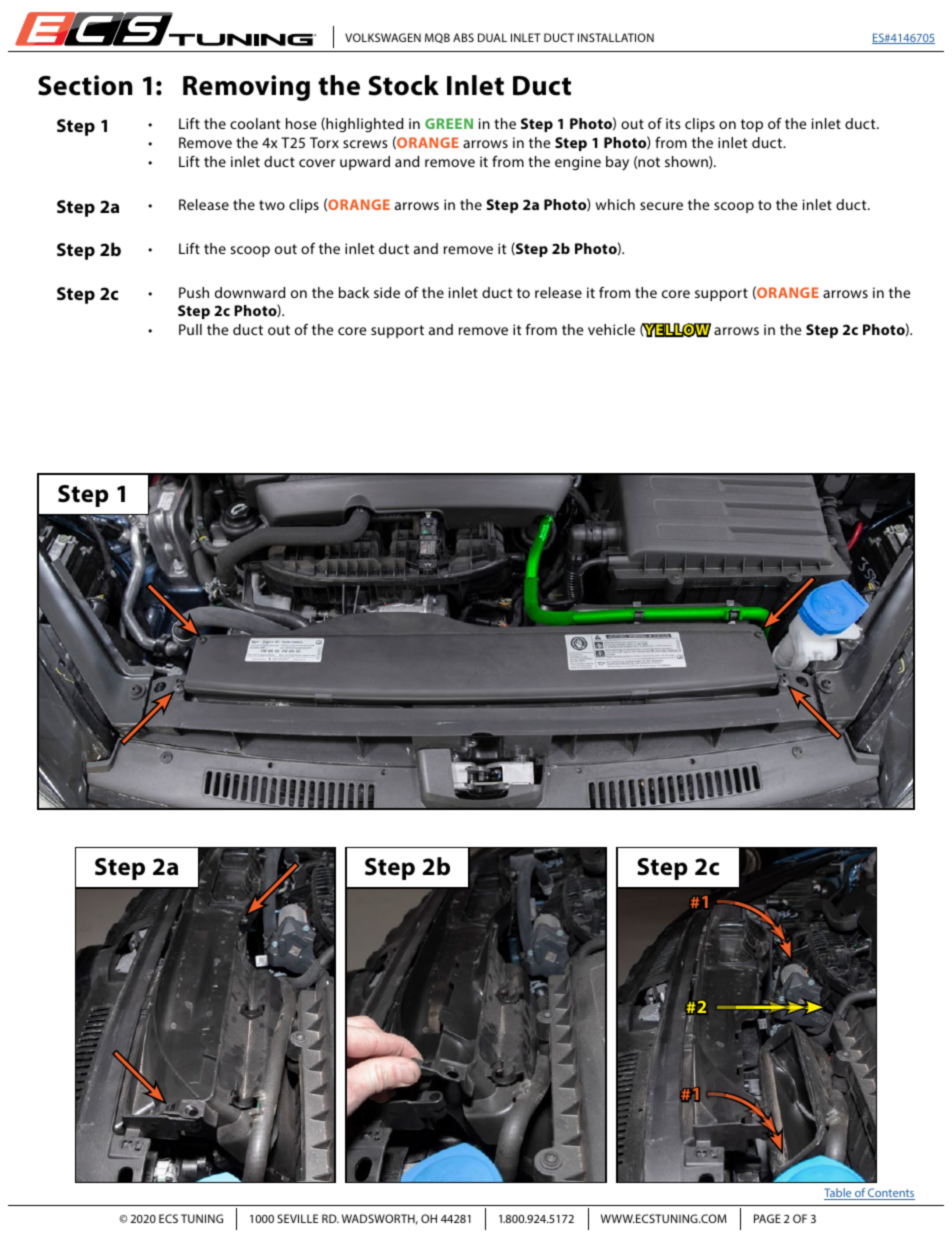  What do you see at coordinates (839, 1194) in the screenshot?
I see `Table` at bounding box center [839, 1194].
